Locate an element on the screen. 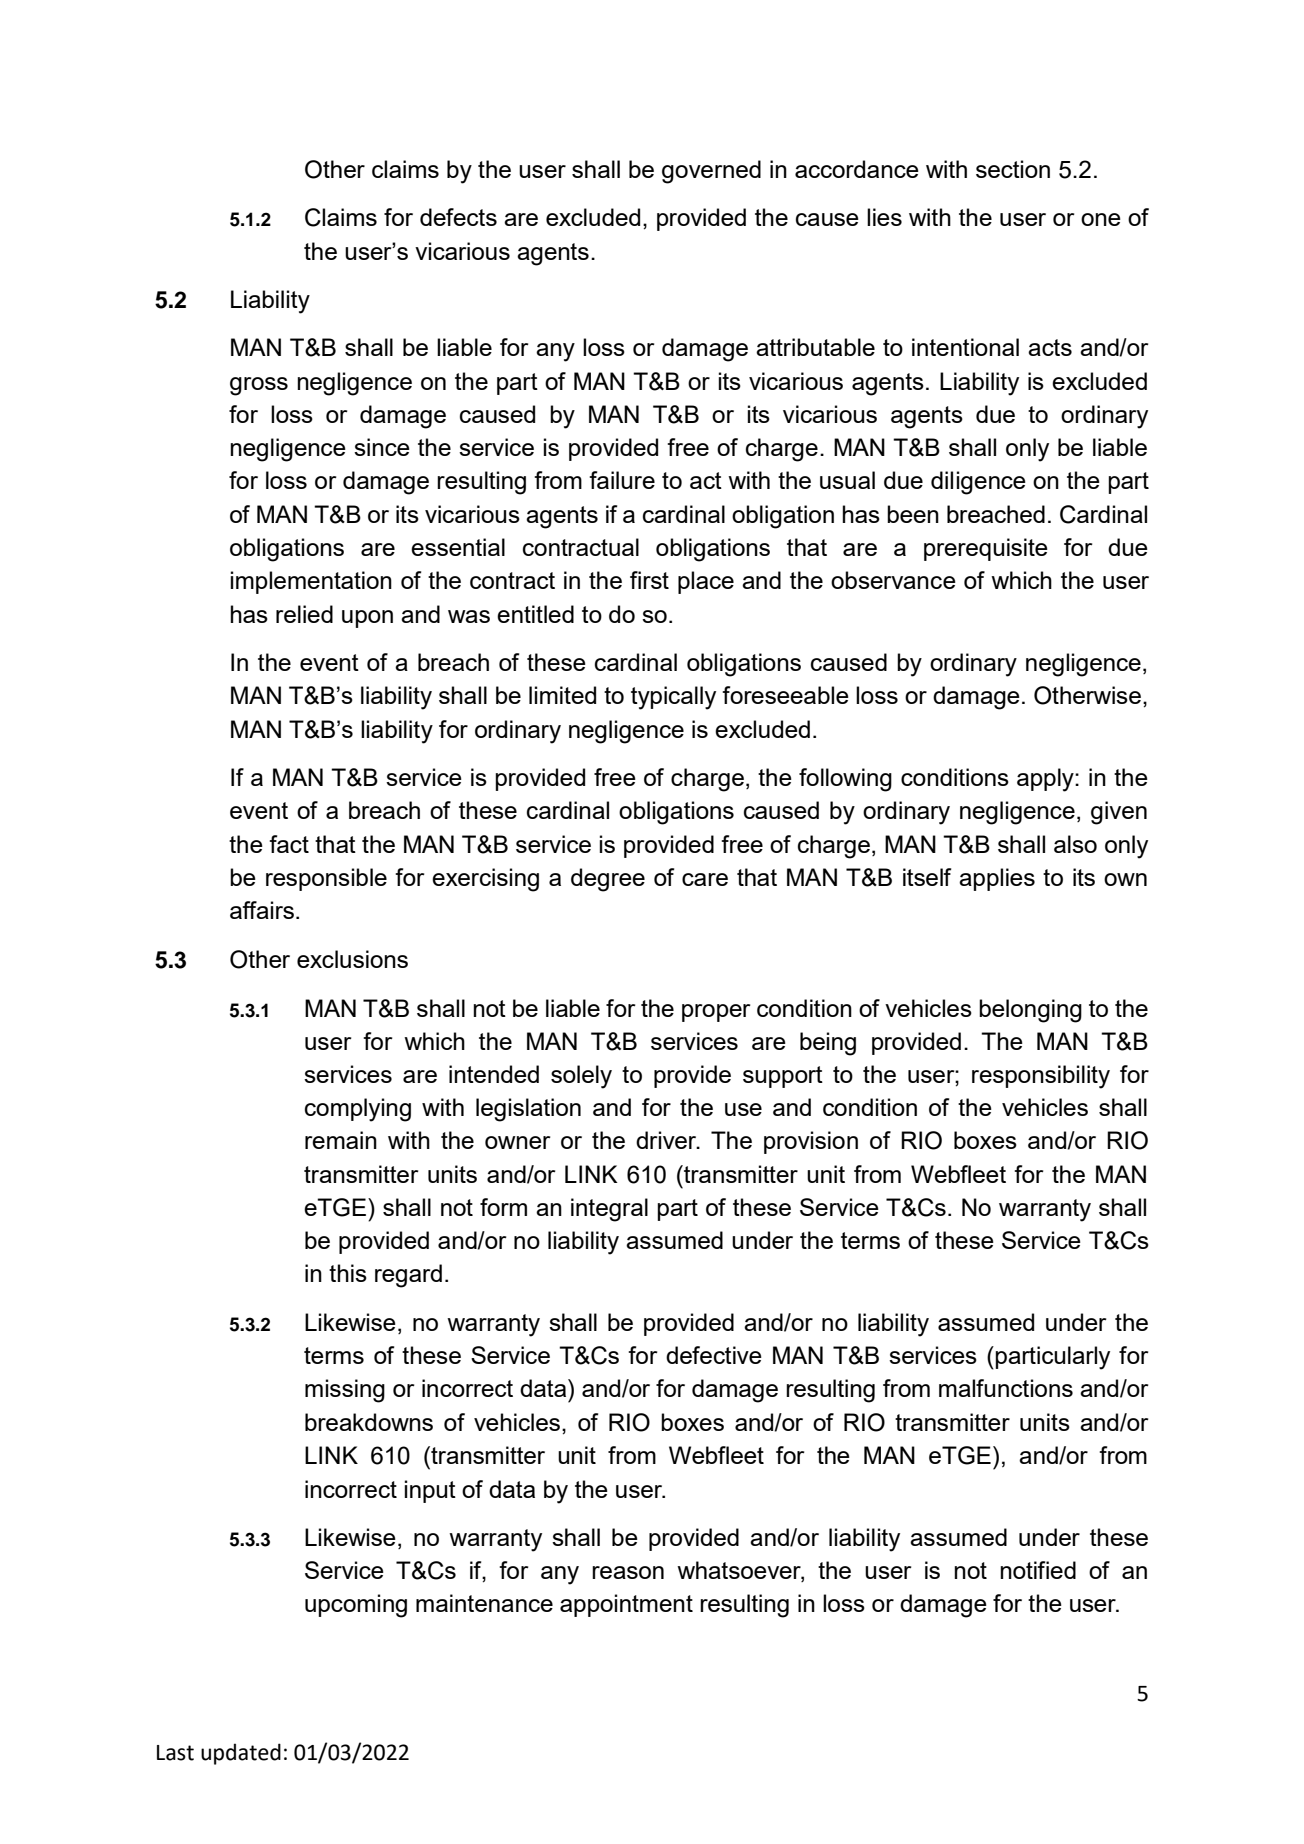  appointment is located at coordinates (626, 1605).
